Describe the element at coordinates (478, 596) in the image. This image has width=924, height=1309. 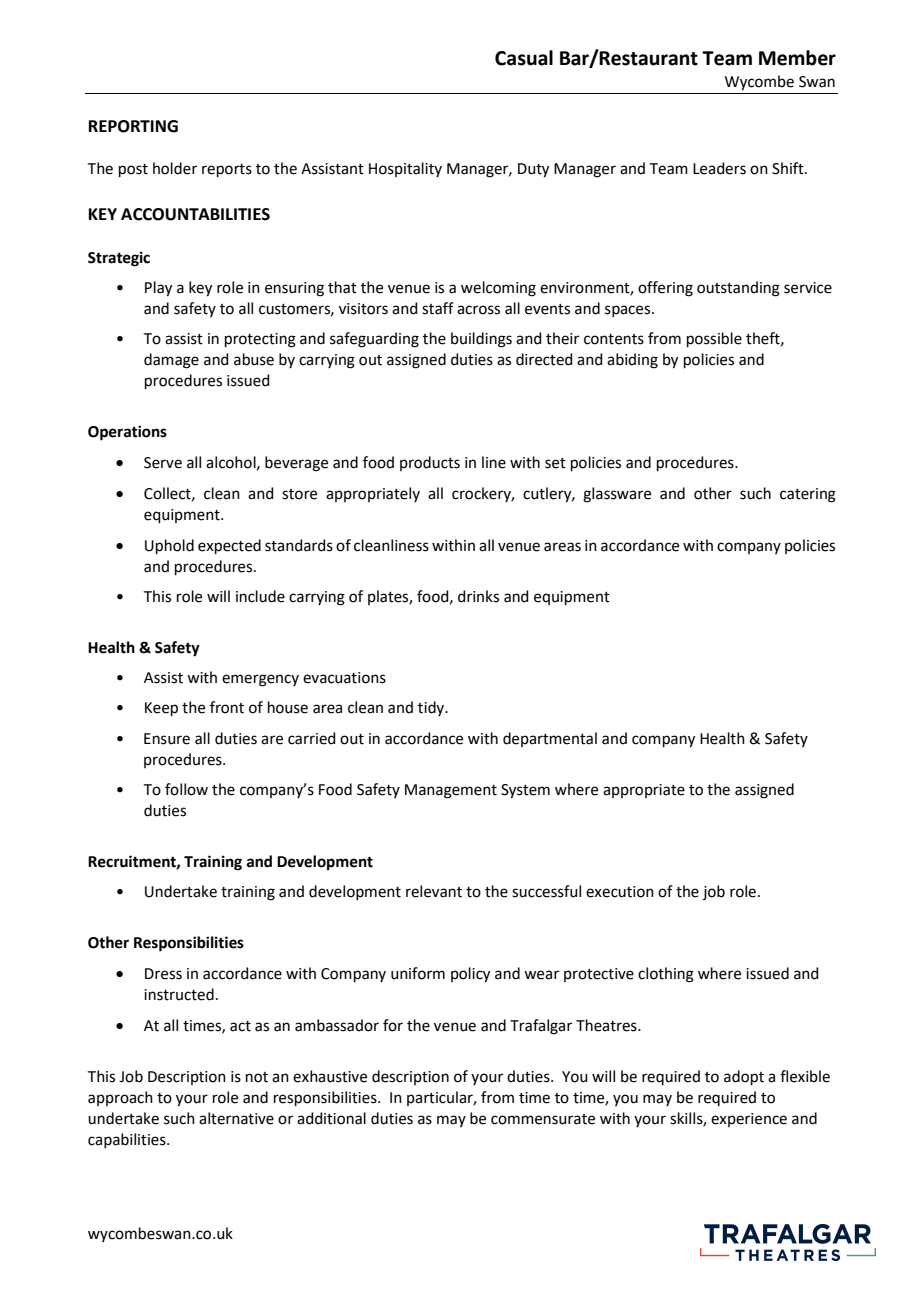
I see `drinks` at that location.
